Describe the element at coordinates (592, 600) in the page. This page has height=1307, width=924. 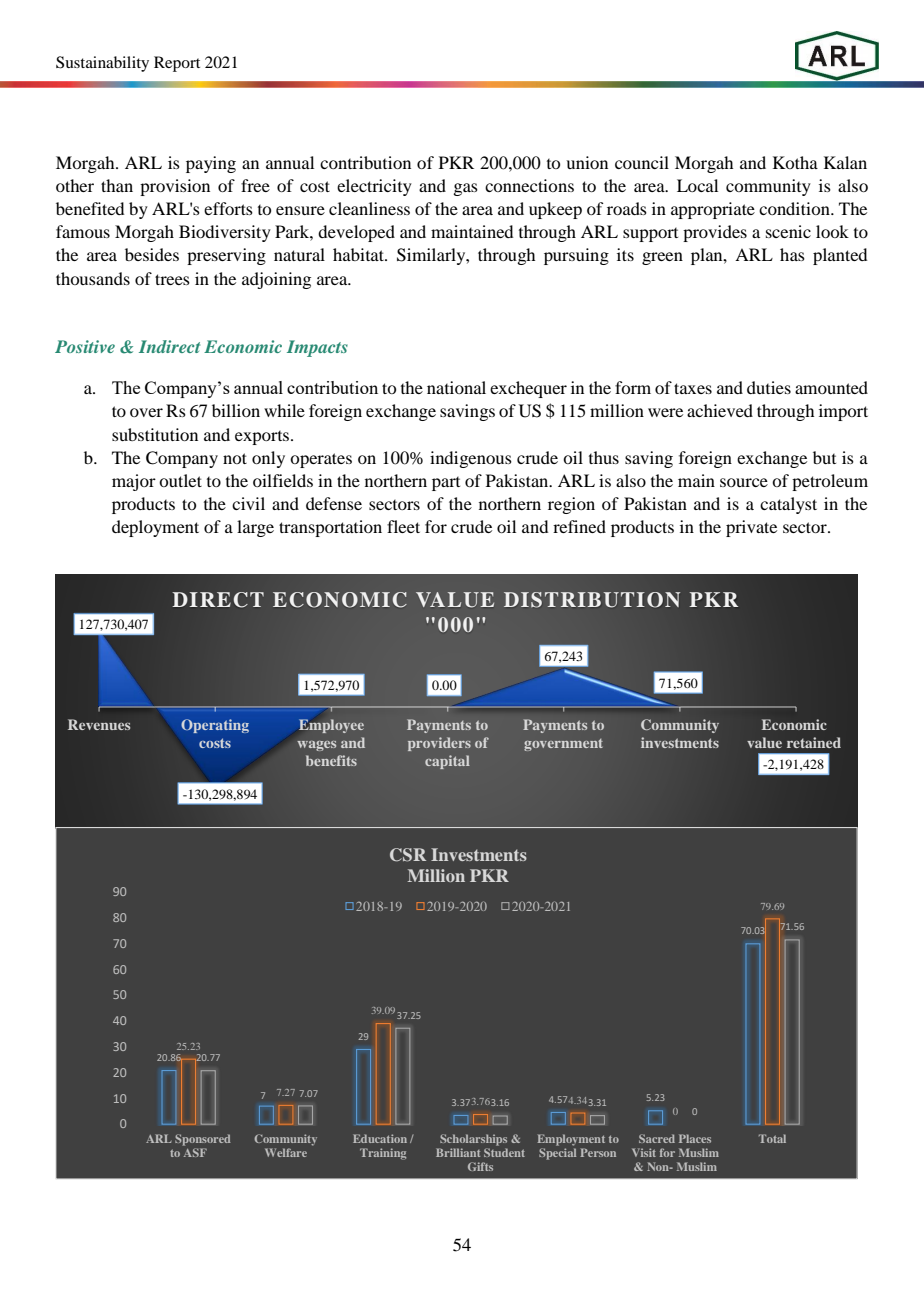
I see `DISTRIBUTION` at that location.
